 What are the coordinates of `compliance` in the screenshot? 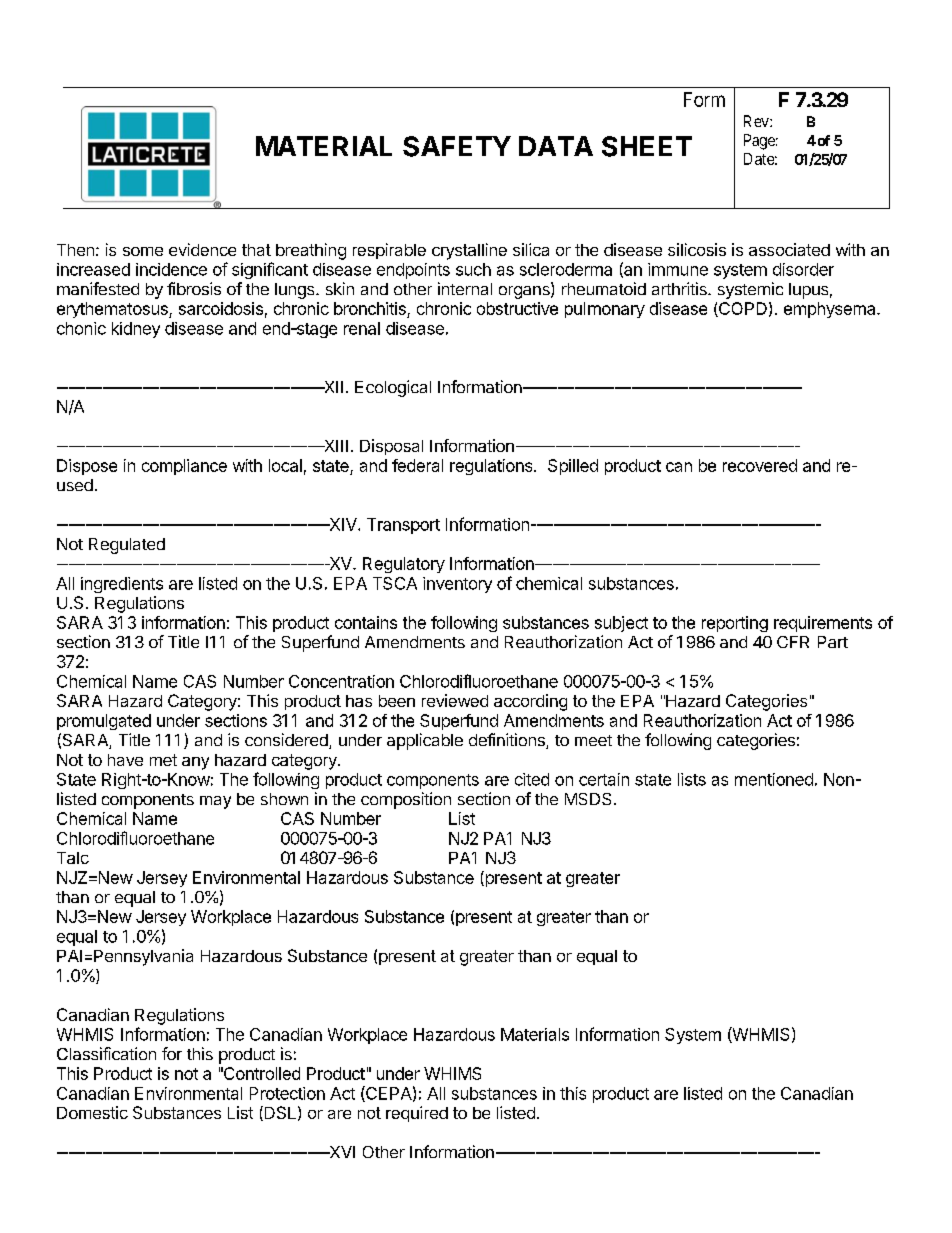 It's located at (184, 467).
